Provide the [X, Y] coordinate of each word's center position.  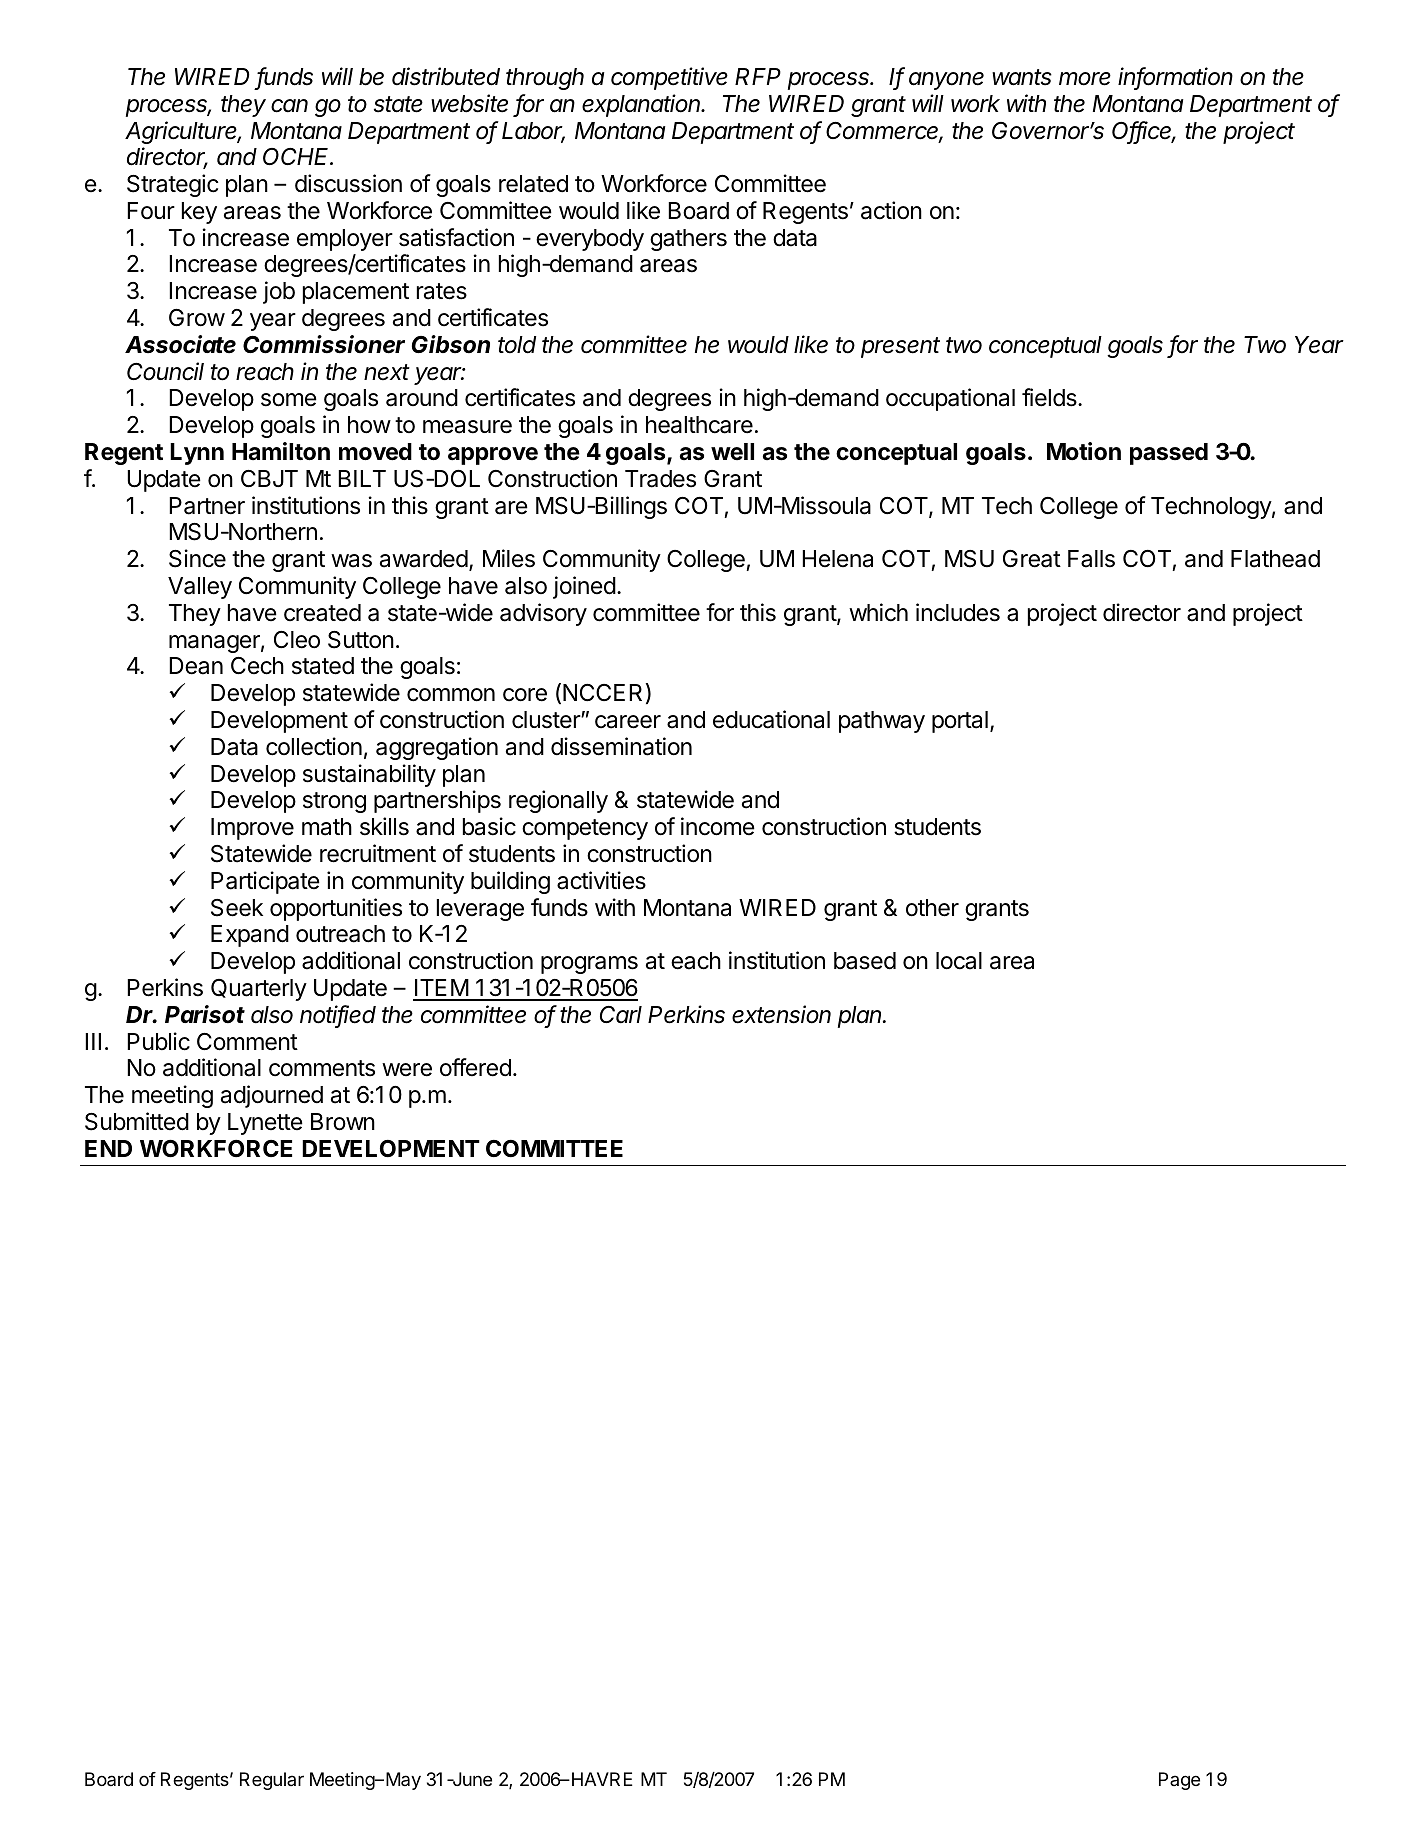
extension [781, 1014]
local [959, 961]
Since [197, 558]
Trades [660, 479]
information [1175, 77]
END [108, 1148]
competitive [669, 78]
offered [475, 1067]
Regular [272, 1781]
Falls [1091, 559]
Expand [250, 936]
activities [601, 880]
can [289, 106]
